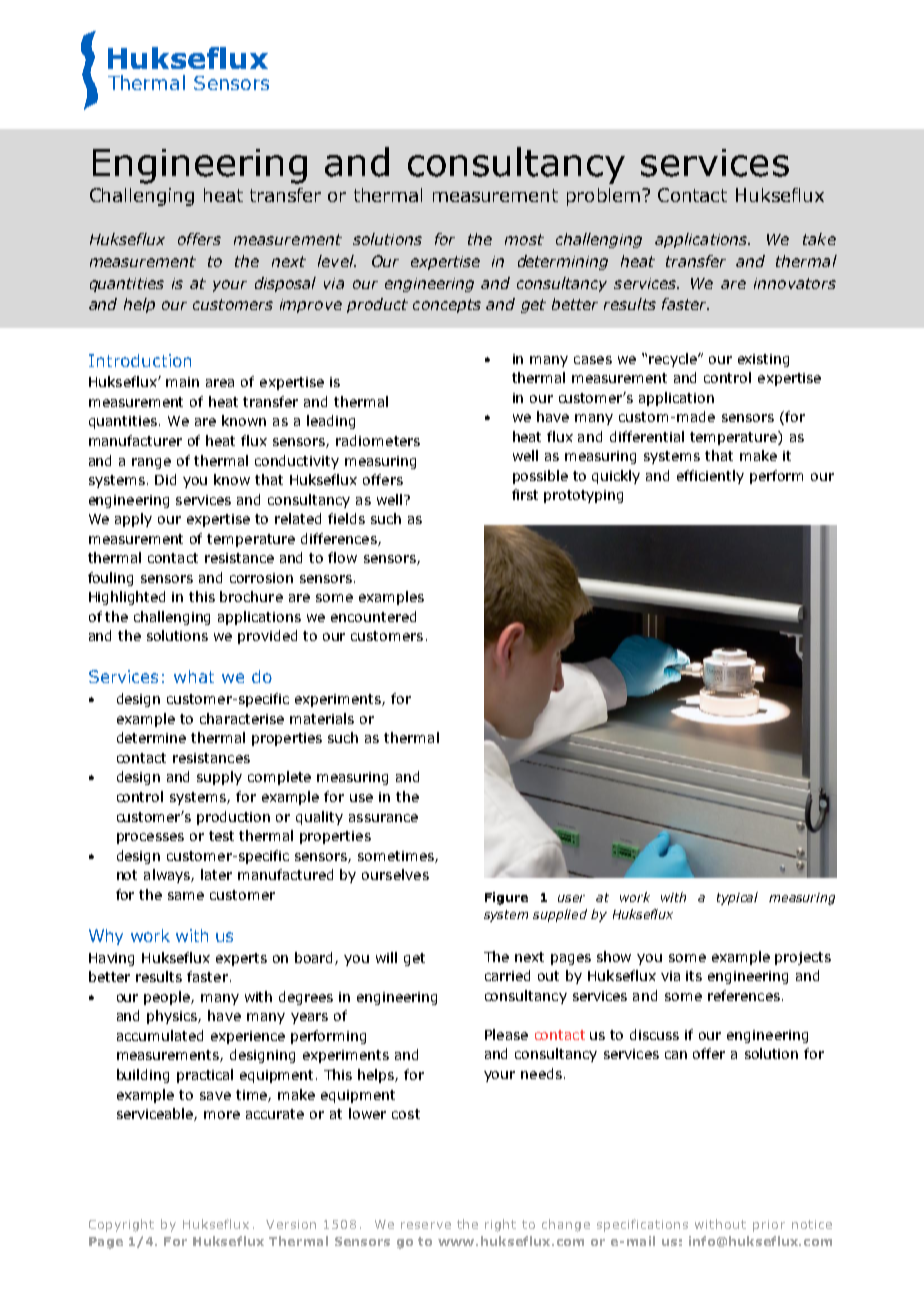  I want to click on typical, so click(737, 898).
